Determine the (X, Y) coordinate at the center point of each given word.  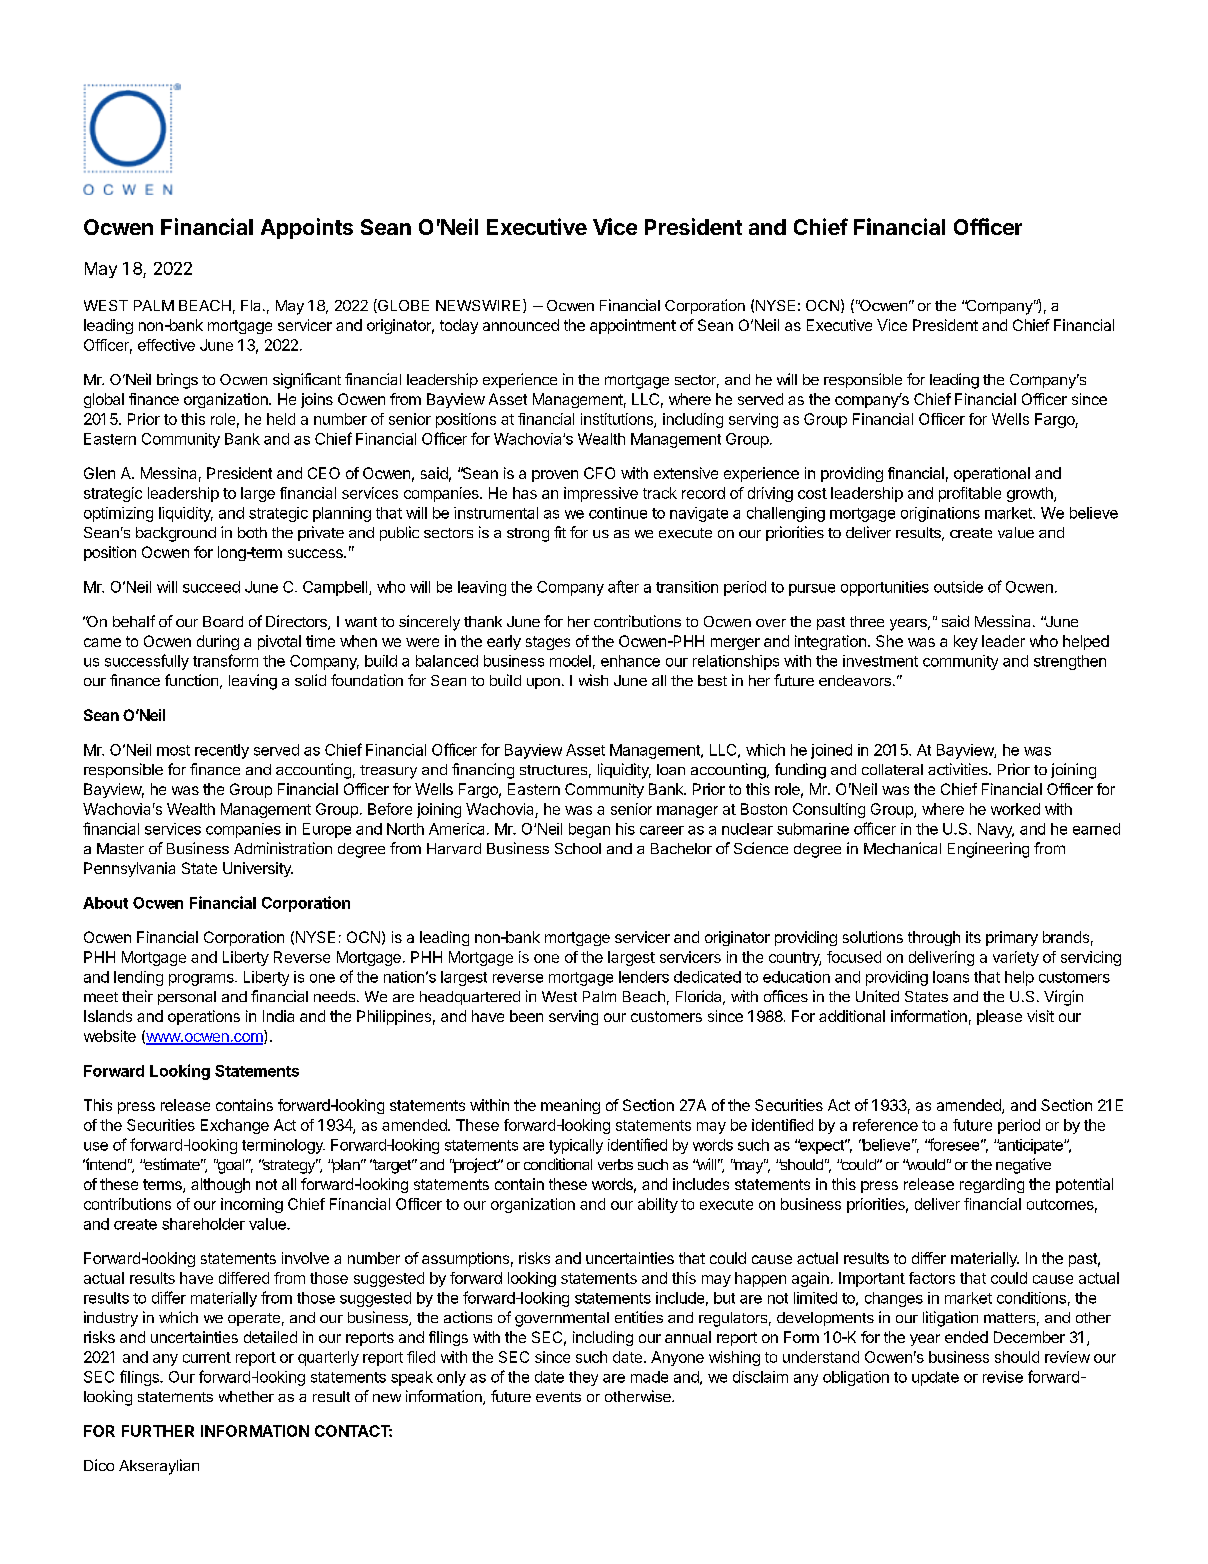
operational (992, 474)
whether (246, 1396)
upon (543, 683)
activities (959, 769)
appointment (633, 326)
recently (222, 751)
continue (618, 513)
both (252, 532)
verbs (615, 1164)
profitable (970, 494)
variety (1016, 958)
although (220, 1185)
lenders (644, 977)
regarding (992, 1185)
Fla (252, 305)
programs (202, 980)
